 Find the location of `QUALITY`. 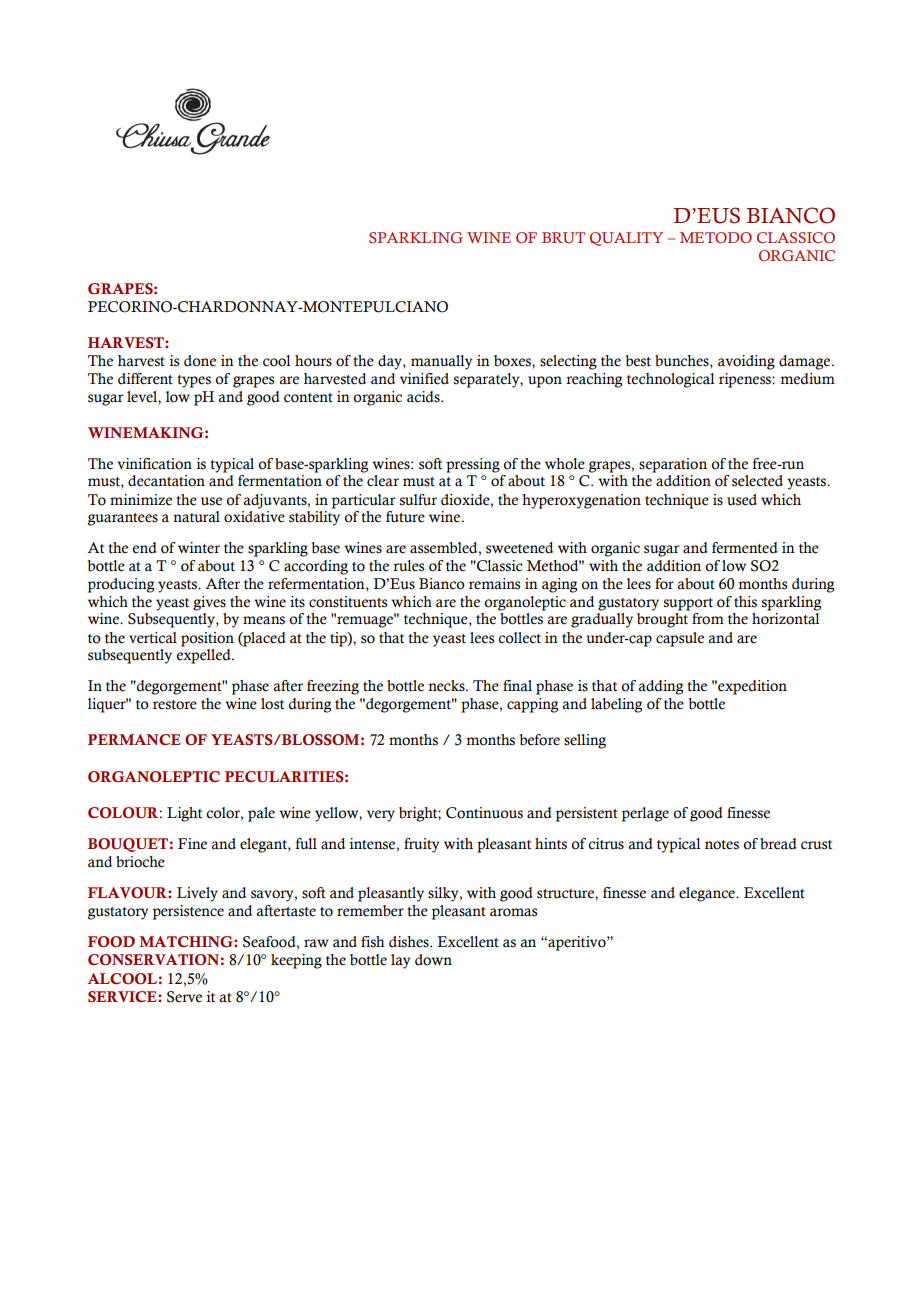

QUALITY is located at coordinates (626, 239).
